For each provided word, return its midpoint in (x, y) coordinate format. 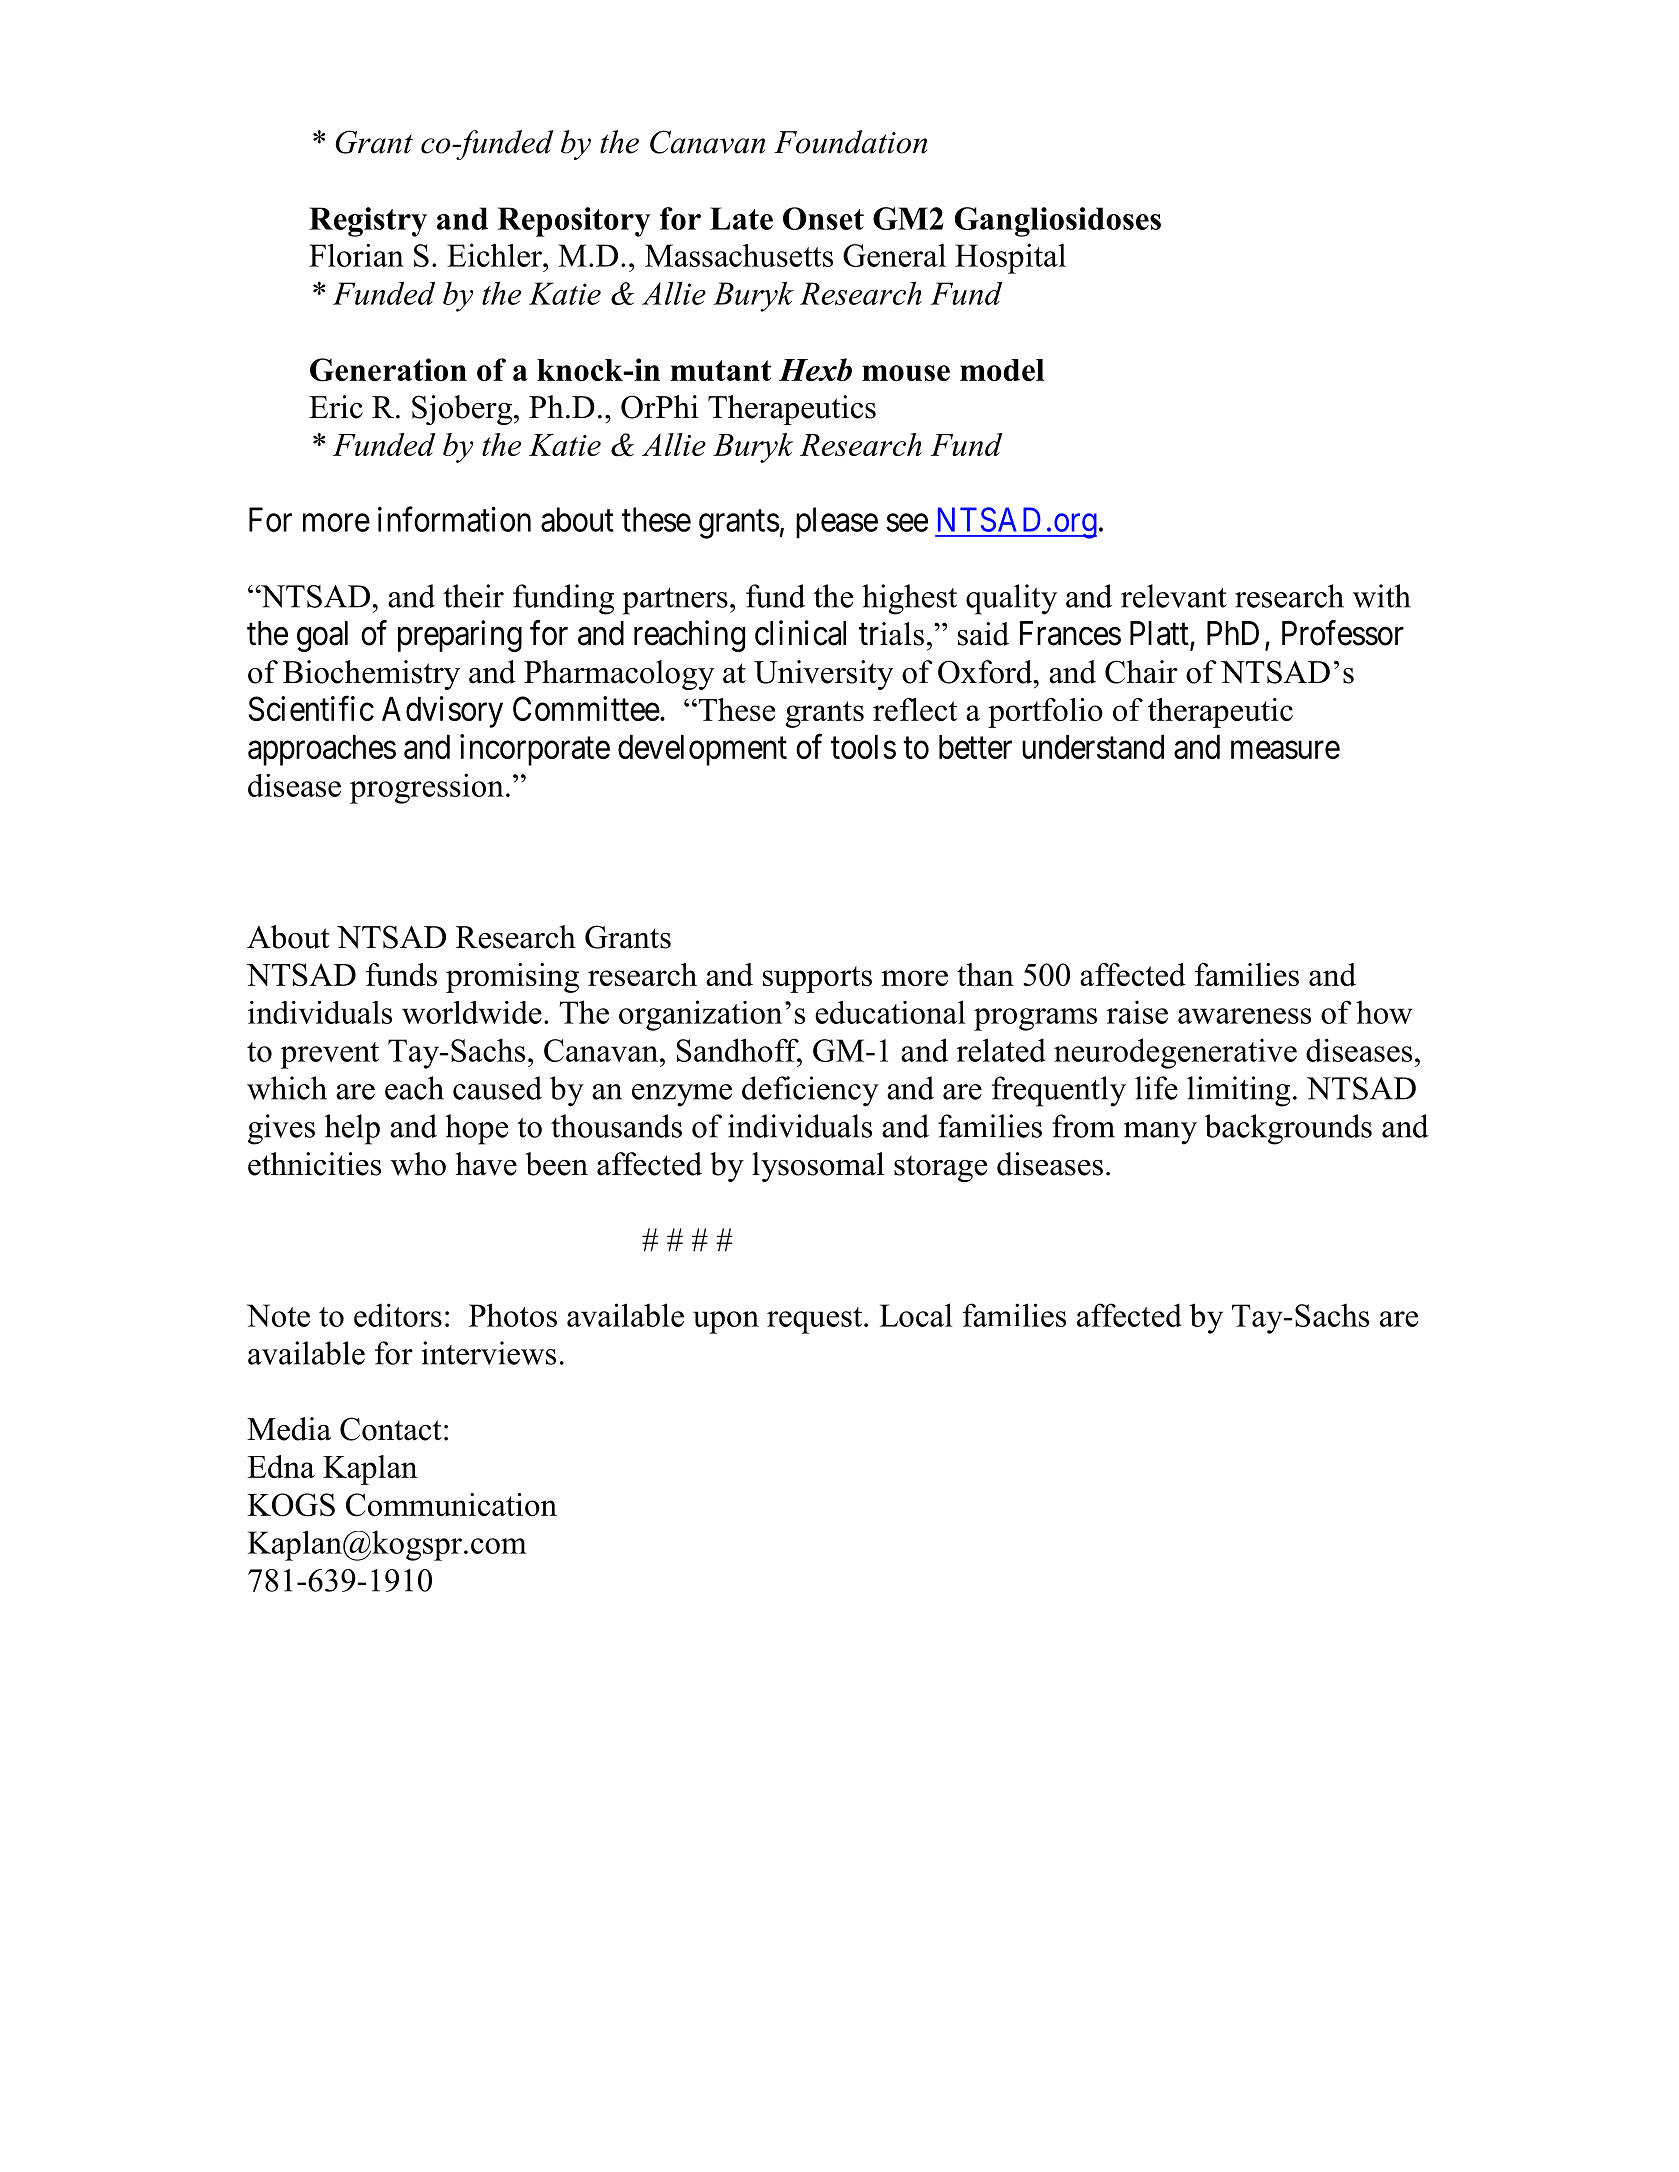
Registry (368, 222)
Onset (823, 218)
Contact (391, 1429)
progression (427, 788)
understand (1093, 747)
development (702, 750)
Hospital (1010, 258)
